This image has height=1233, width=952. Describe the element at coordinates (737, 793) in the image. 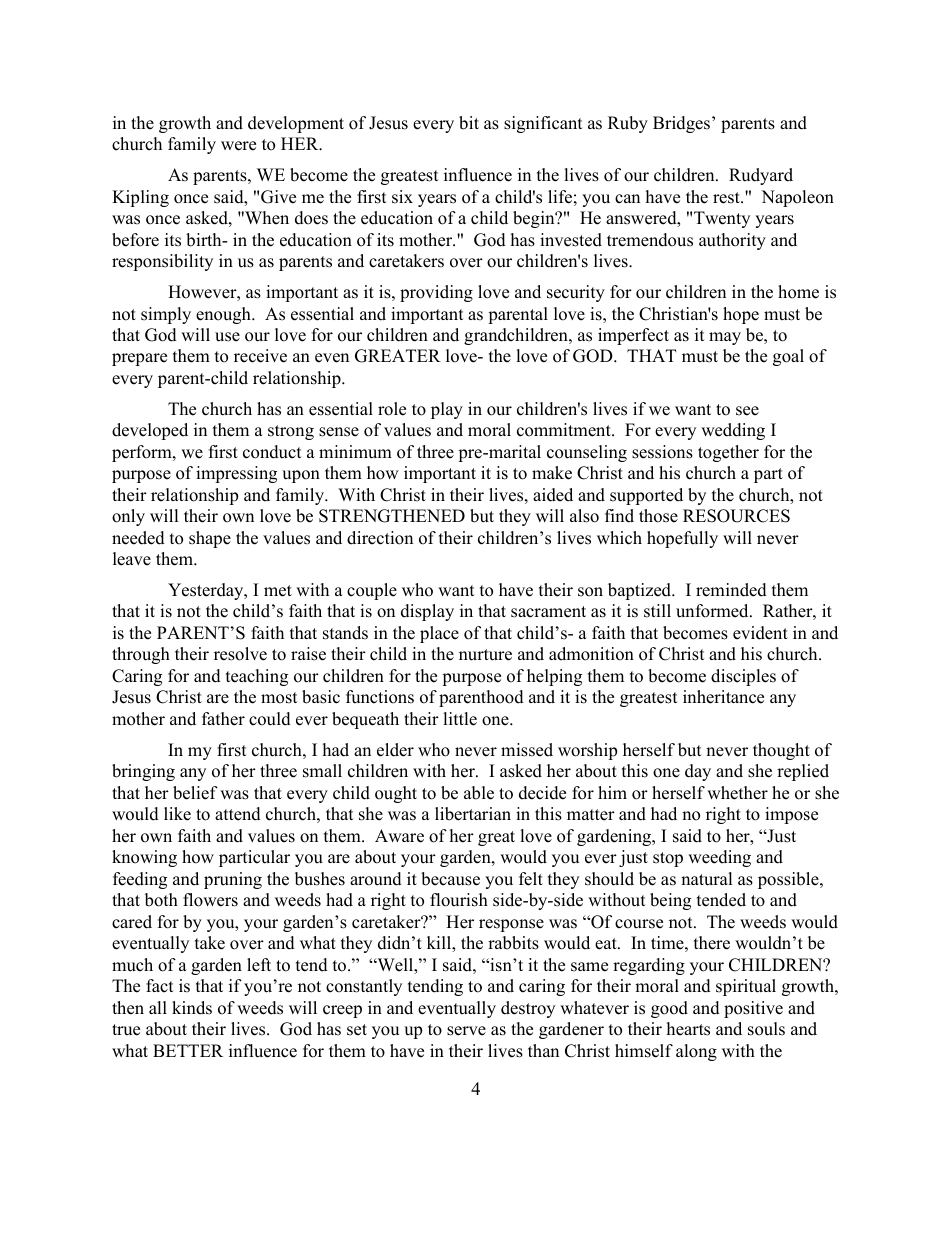

I see `whether` at that location.
